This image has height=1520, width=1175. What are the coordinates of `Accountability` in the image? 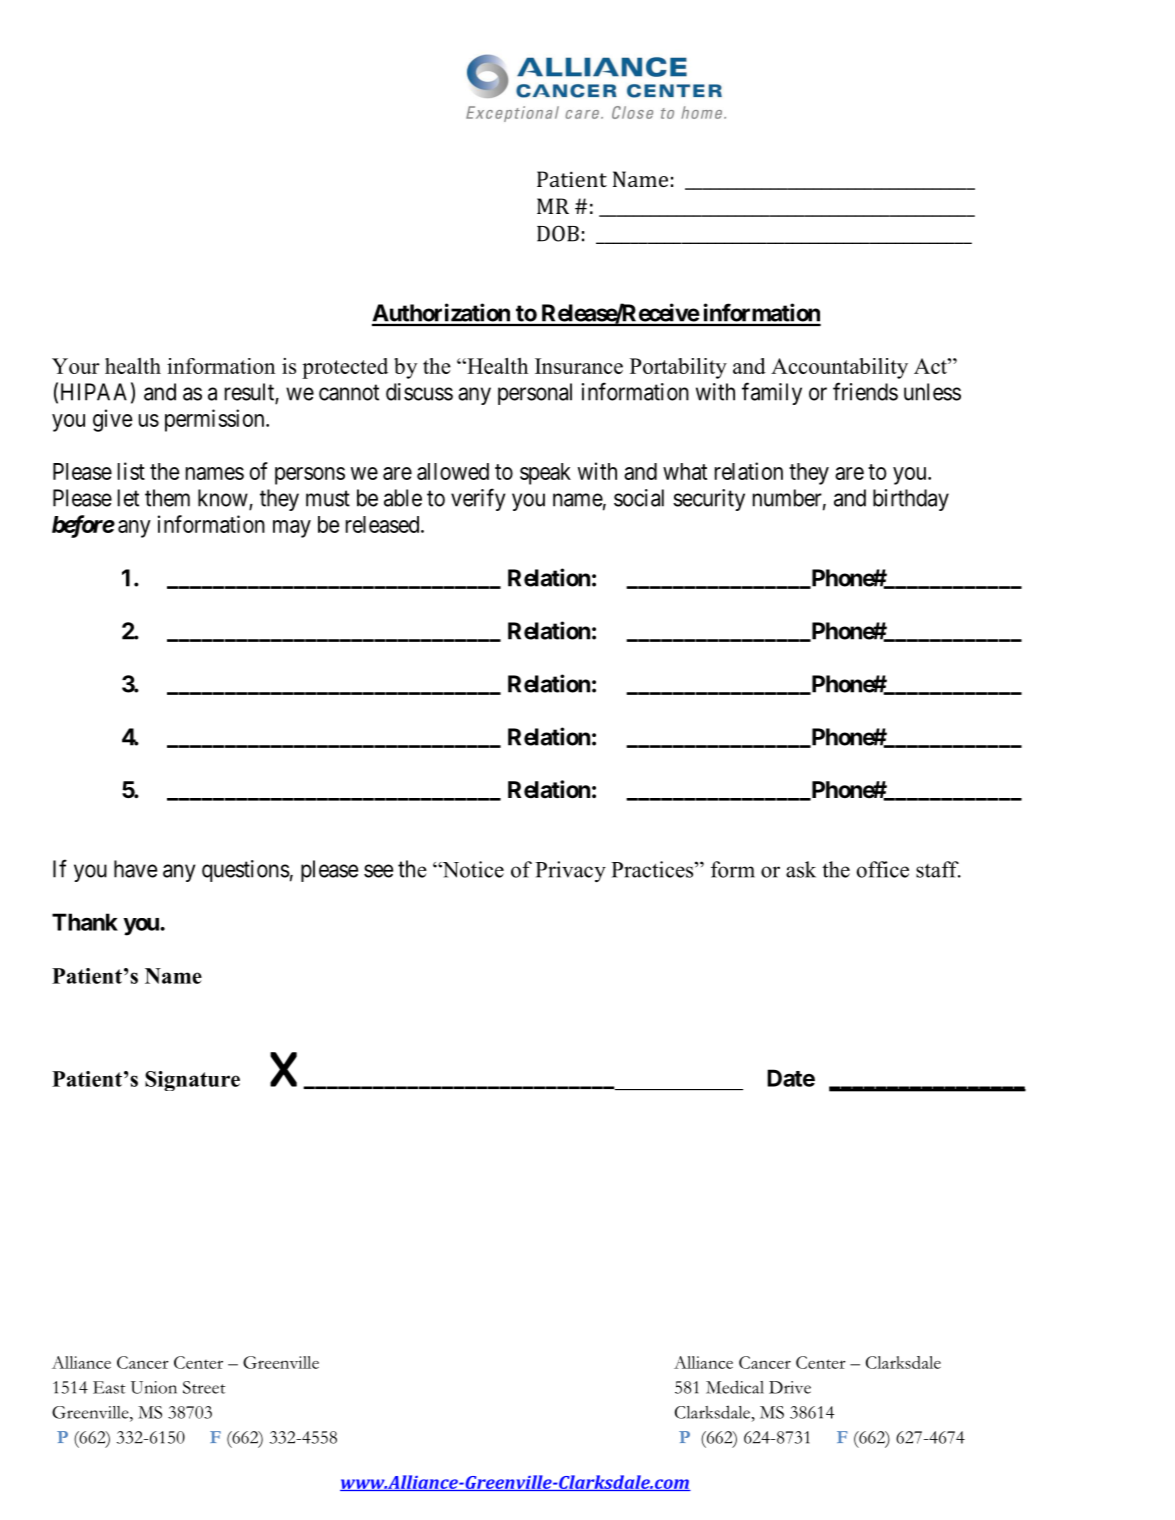 It's located at (839, 368).
